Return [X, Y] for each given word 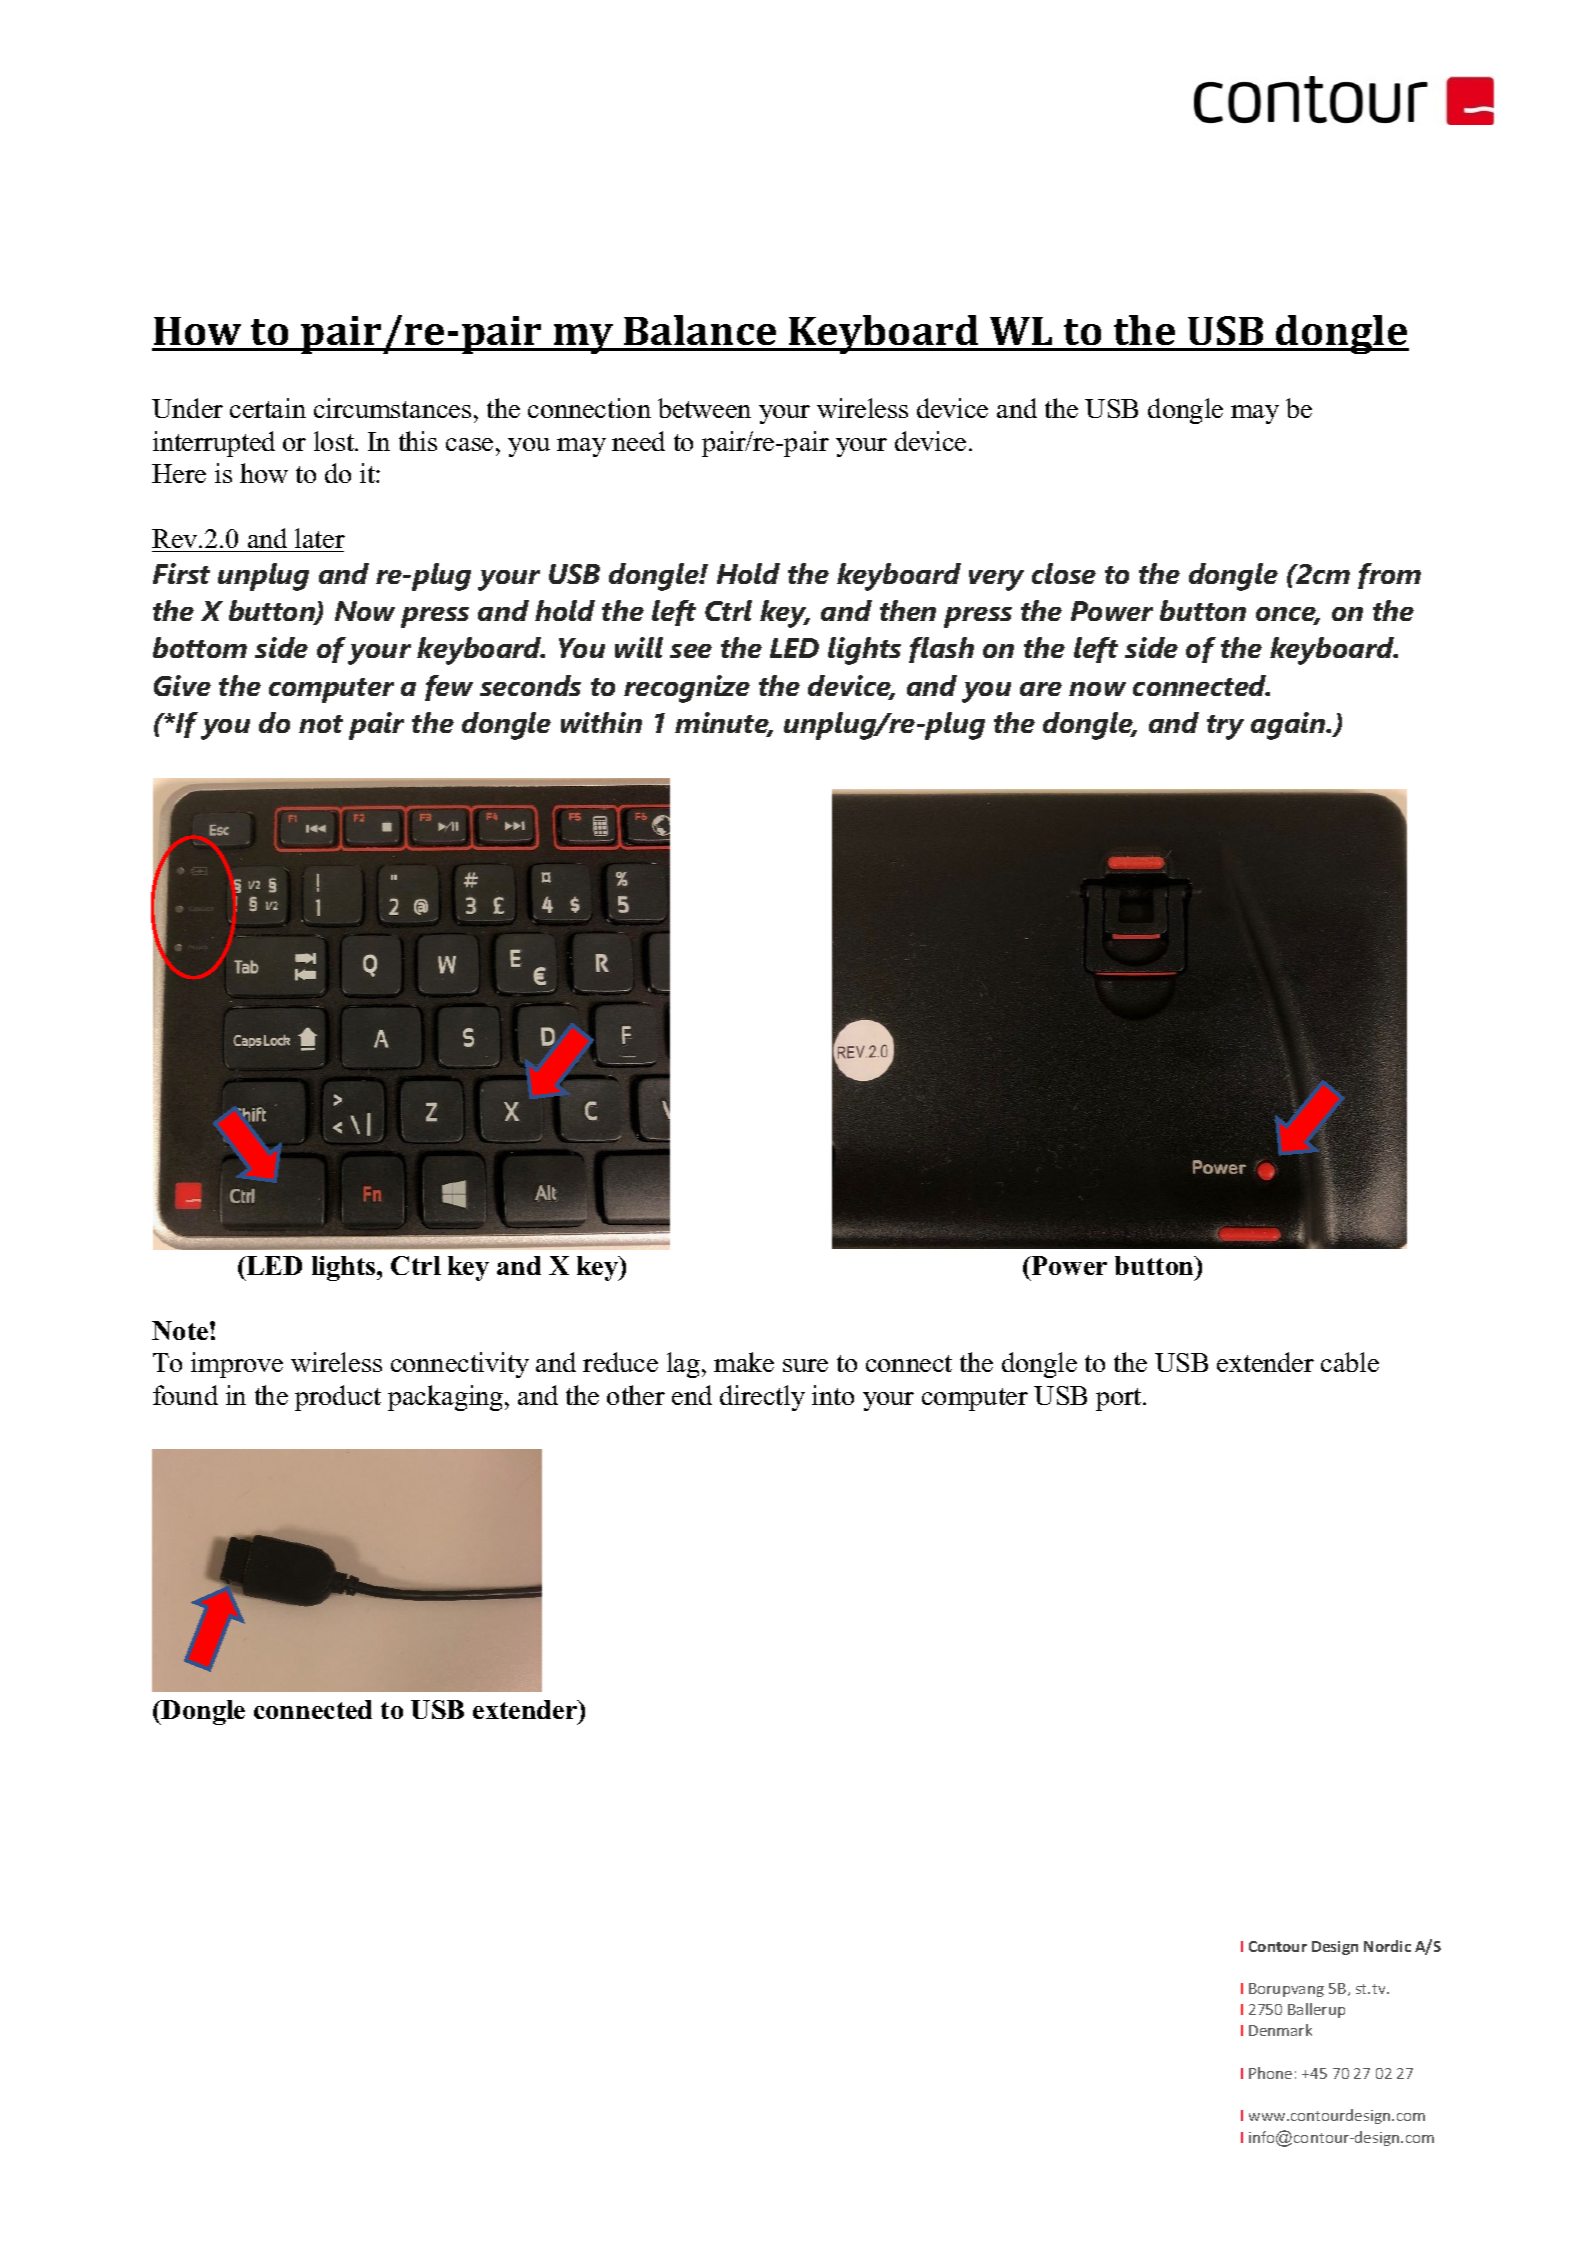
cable [1350, 1362]
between [704, 408]
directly [762, 1398]
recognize [687, 689]
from [1389, 576]
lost [335, 441]
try [1225, 727]
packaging [447, 1398]
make [744, 1362]
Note [181, 1330]
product [338, 1398]
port [1120, 1399]
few [449, 688]
